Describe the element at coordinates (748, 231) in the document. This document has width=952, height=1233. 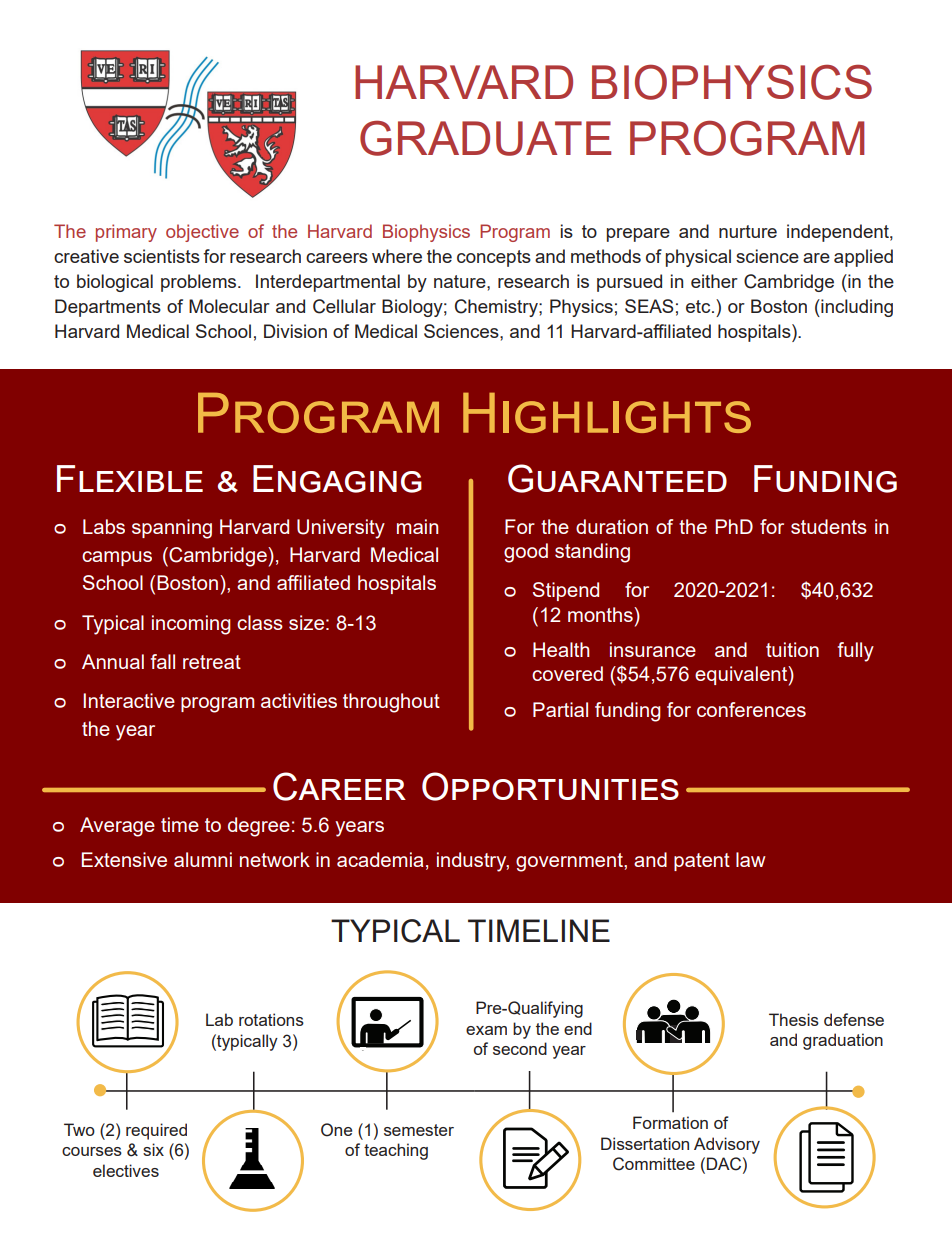
I see `nurture` at that location.
